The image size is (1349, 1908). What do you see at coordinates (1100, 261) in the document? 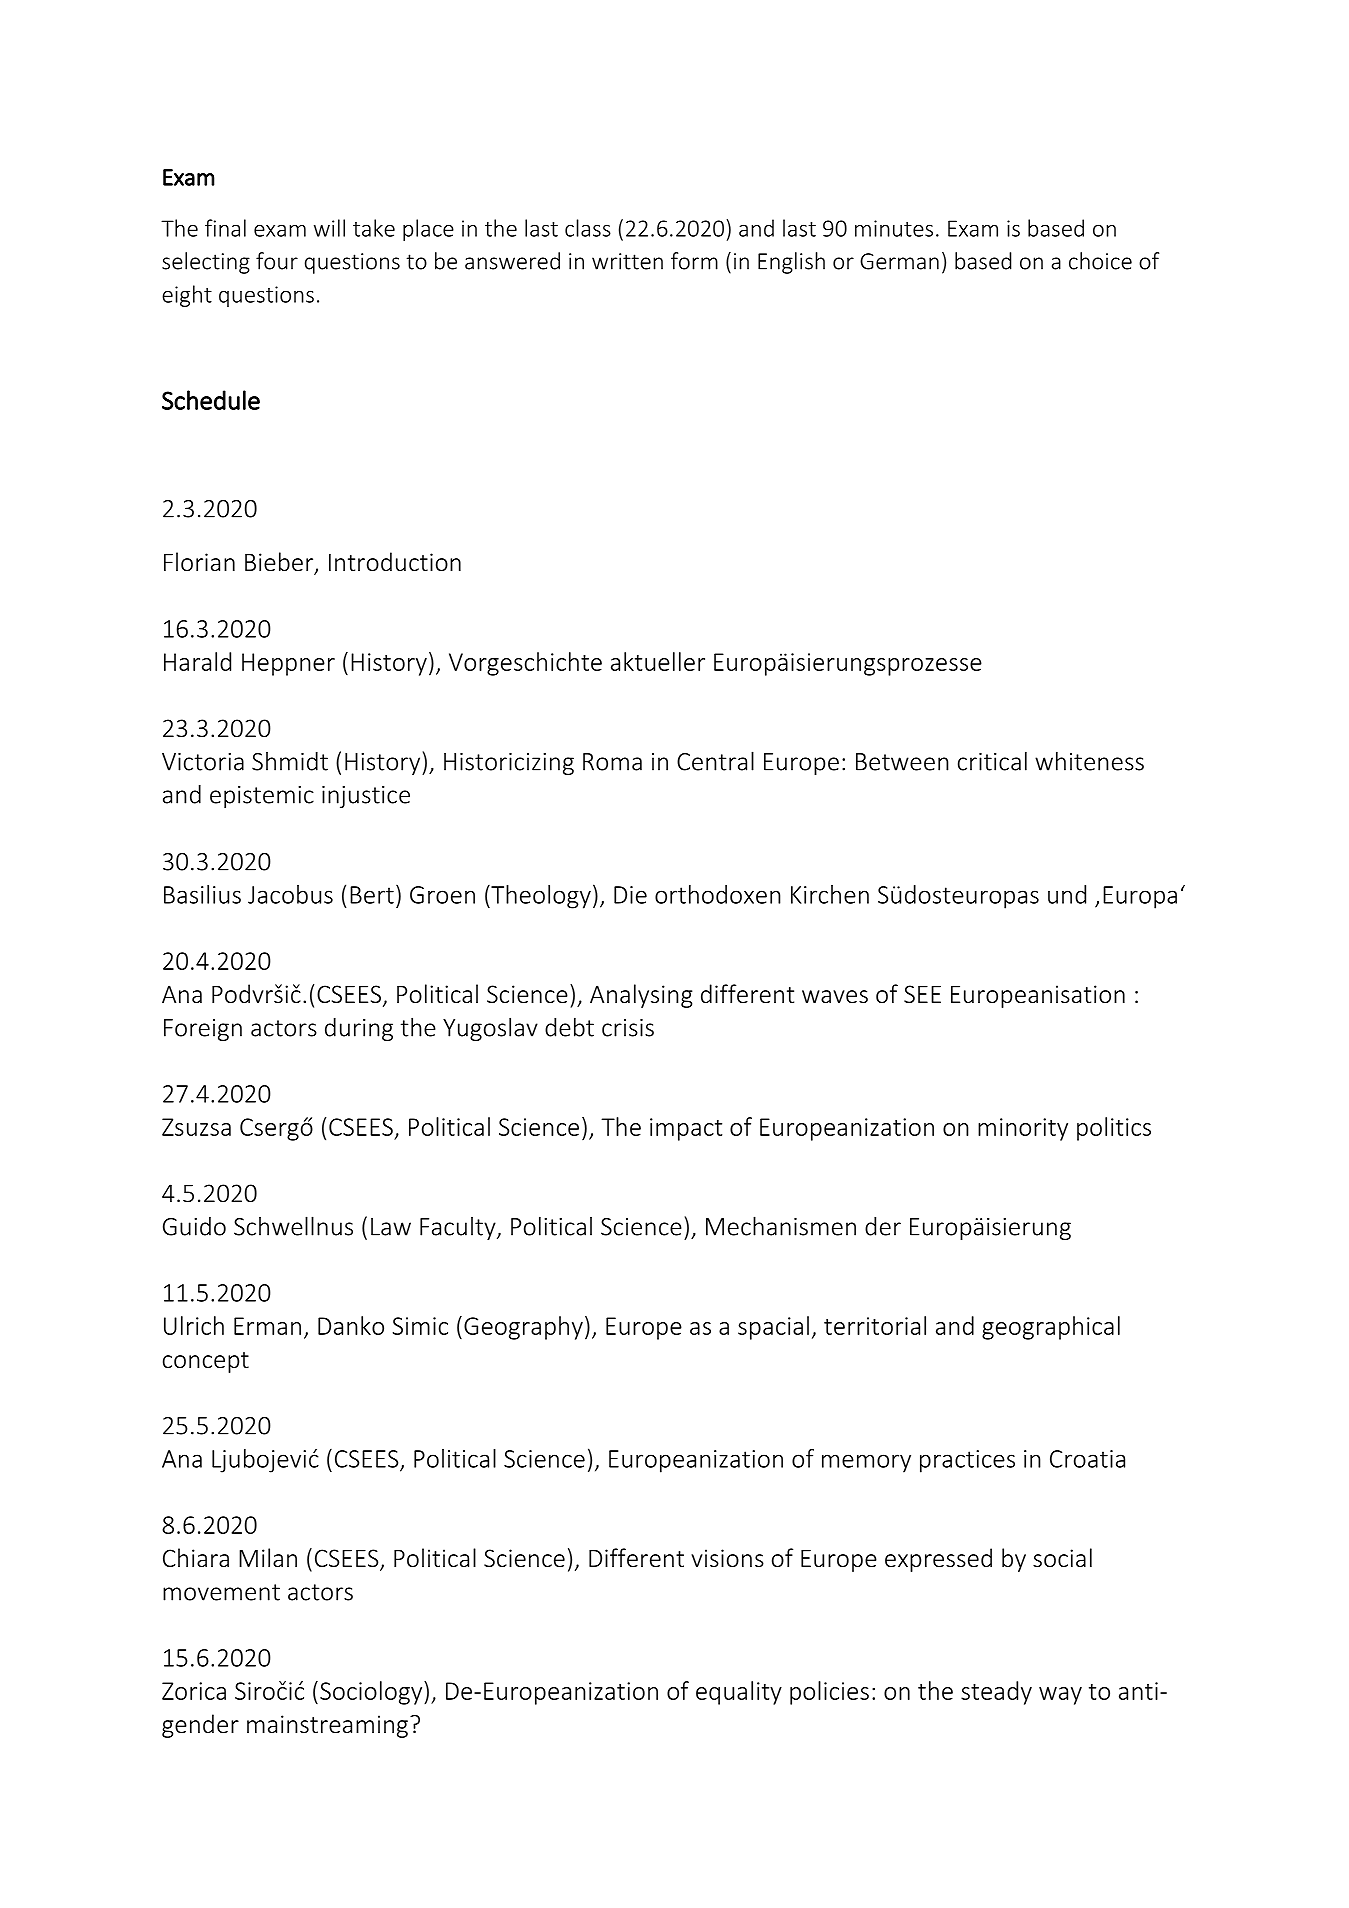
I see `choice` at bounding box center [1100, 261].
